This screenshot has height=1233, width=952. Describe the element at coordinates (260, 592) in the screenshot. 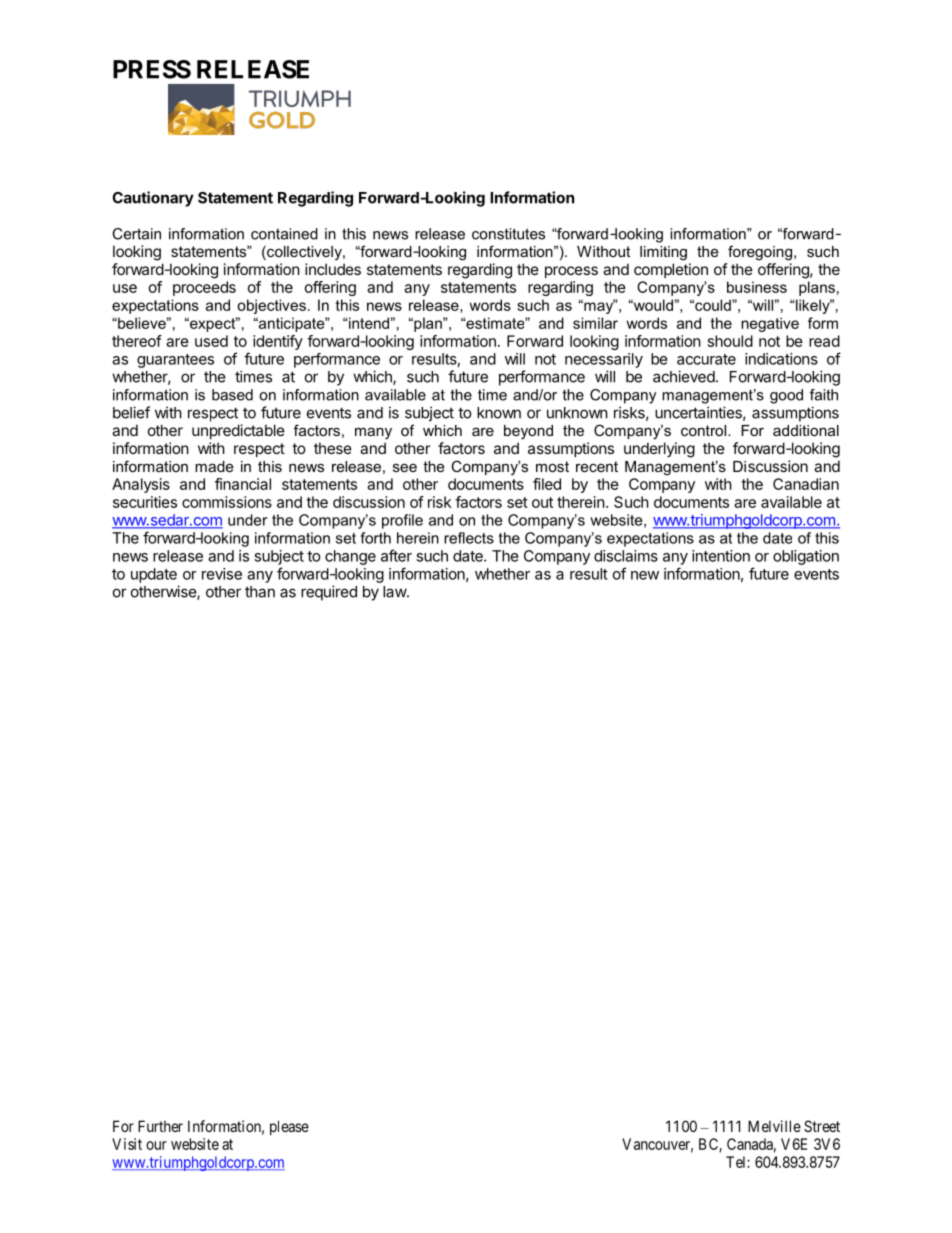

I see `than` at that location.
